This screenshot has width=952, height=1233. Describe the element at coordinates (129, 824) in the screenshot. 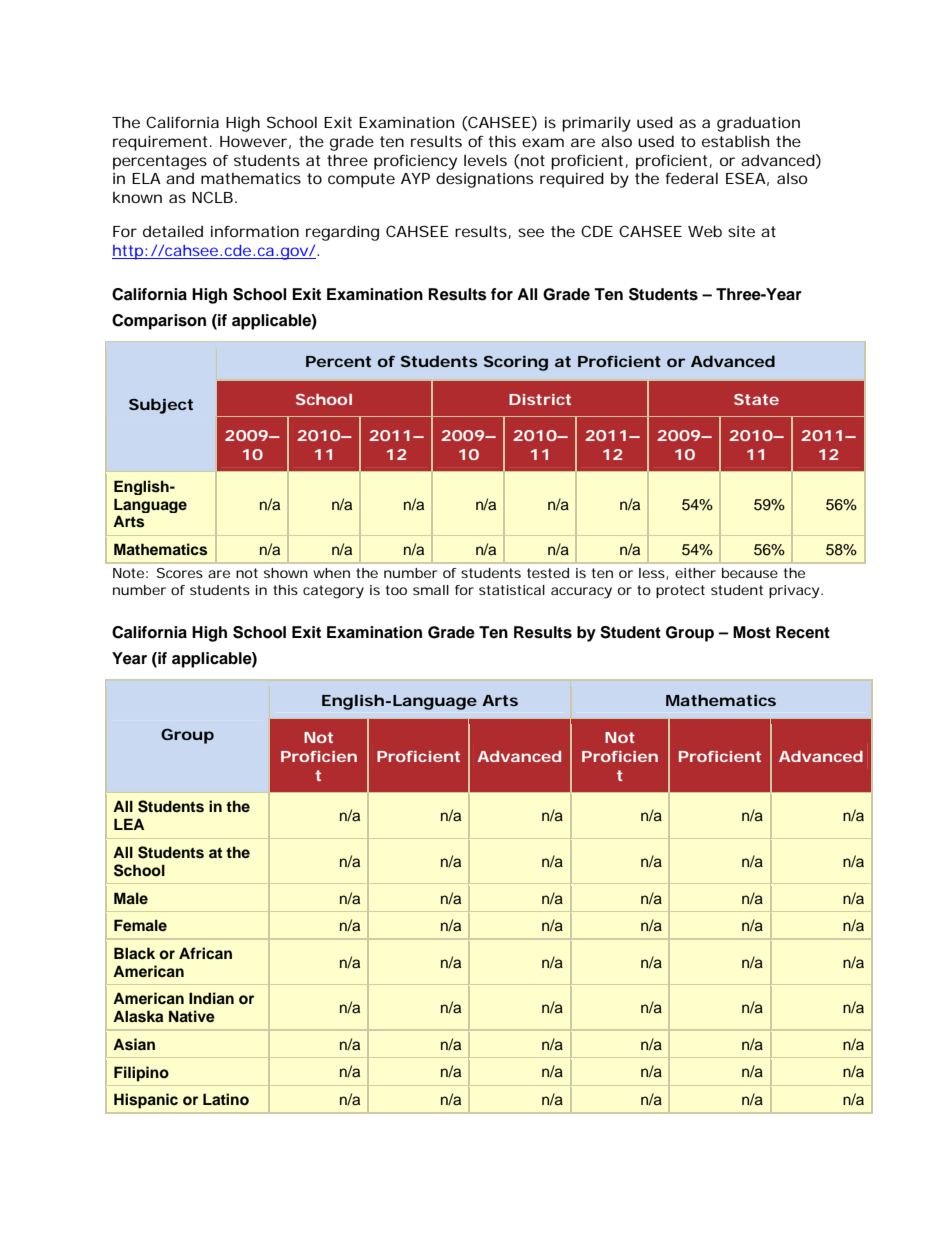

I see `LEA` at that location.
